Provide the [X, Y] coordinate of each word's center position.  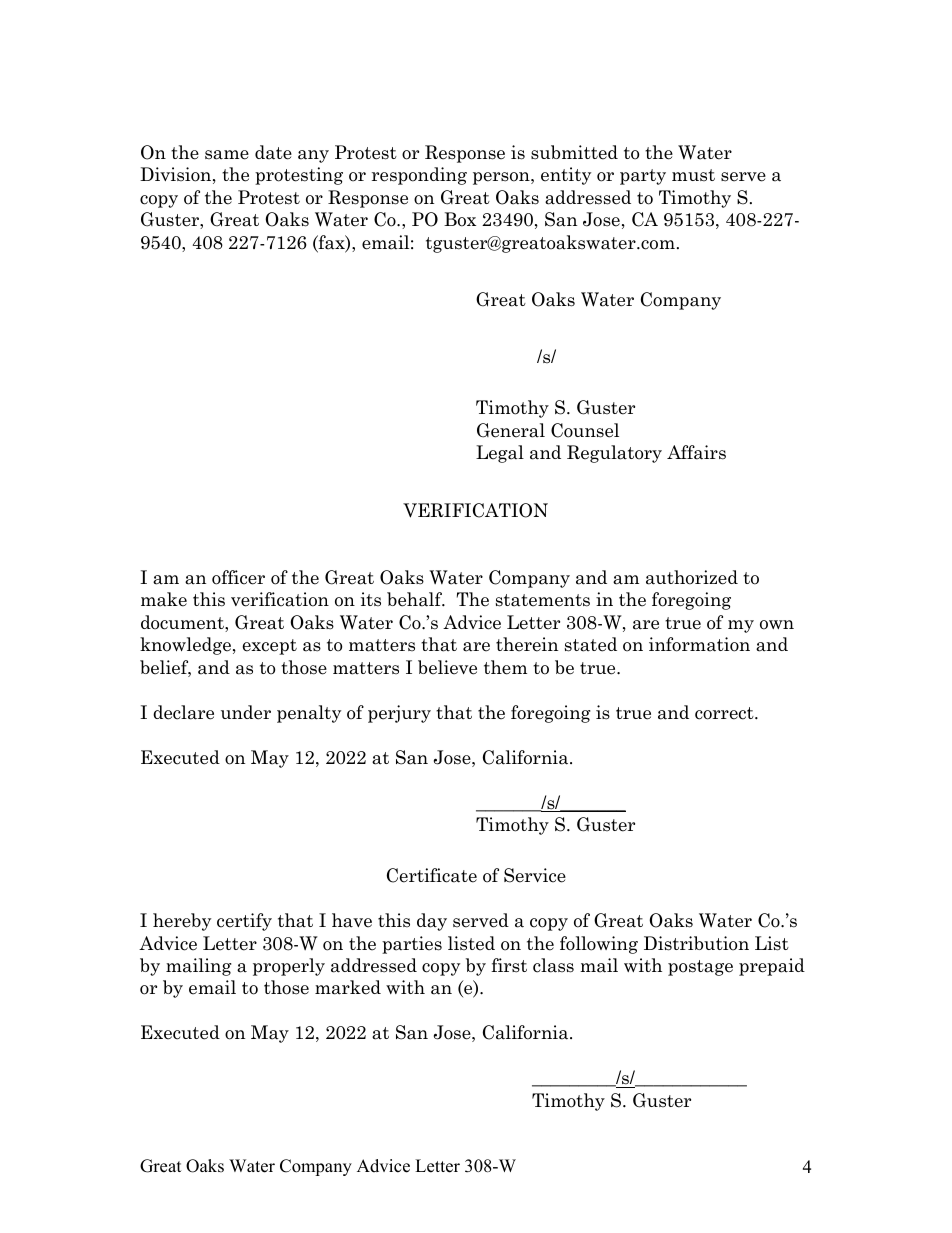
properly [289, 967]
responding [419, 176]
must [693, 175]
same [227, 155]
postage [700, 968]
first [509, 965]
